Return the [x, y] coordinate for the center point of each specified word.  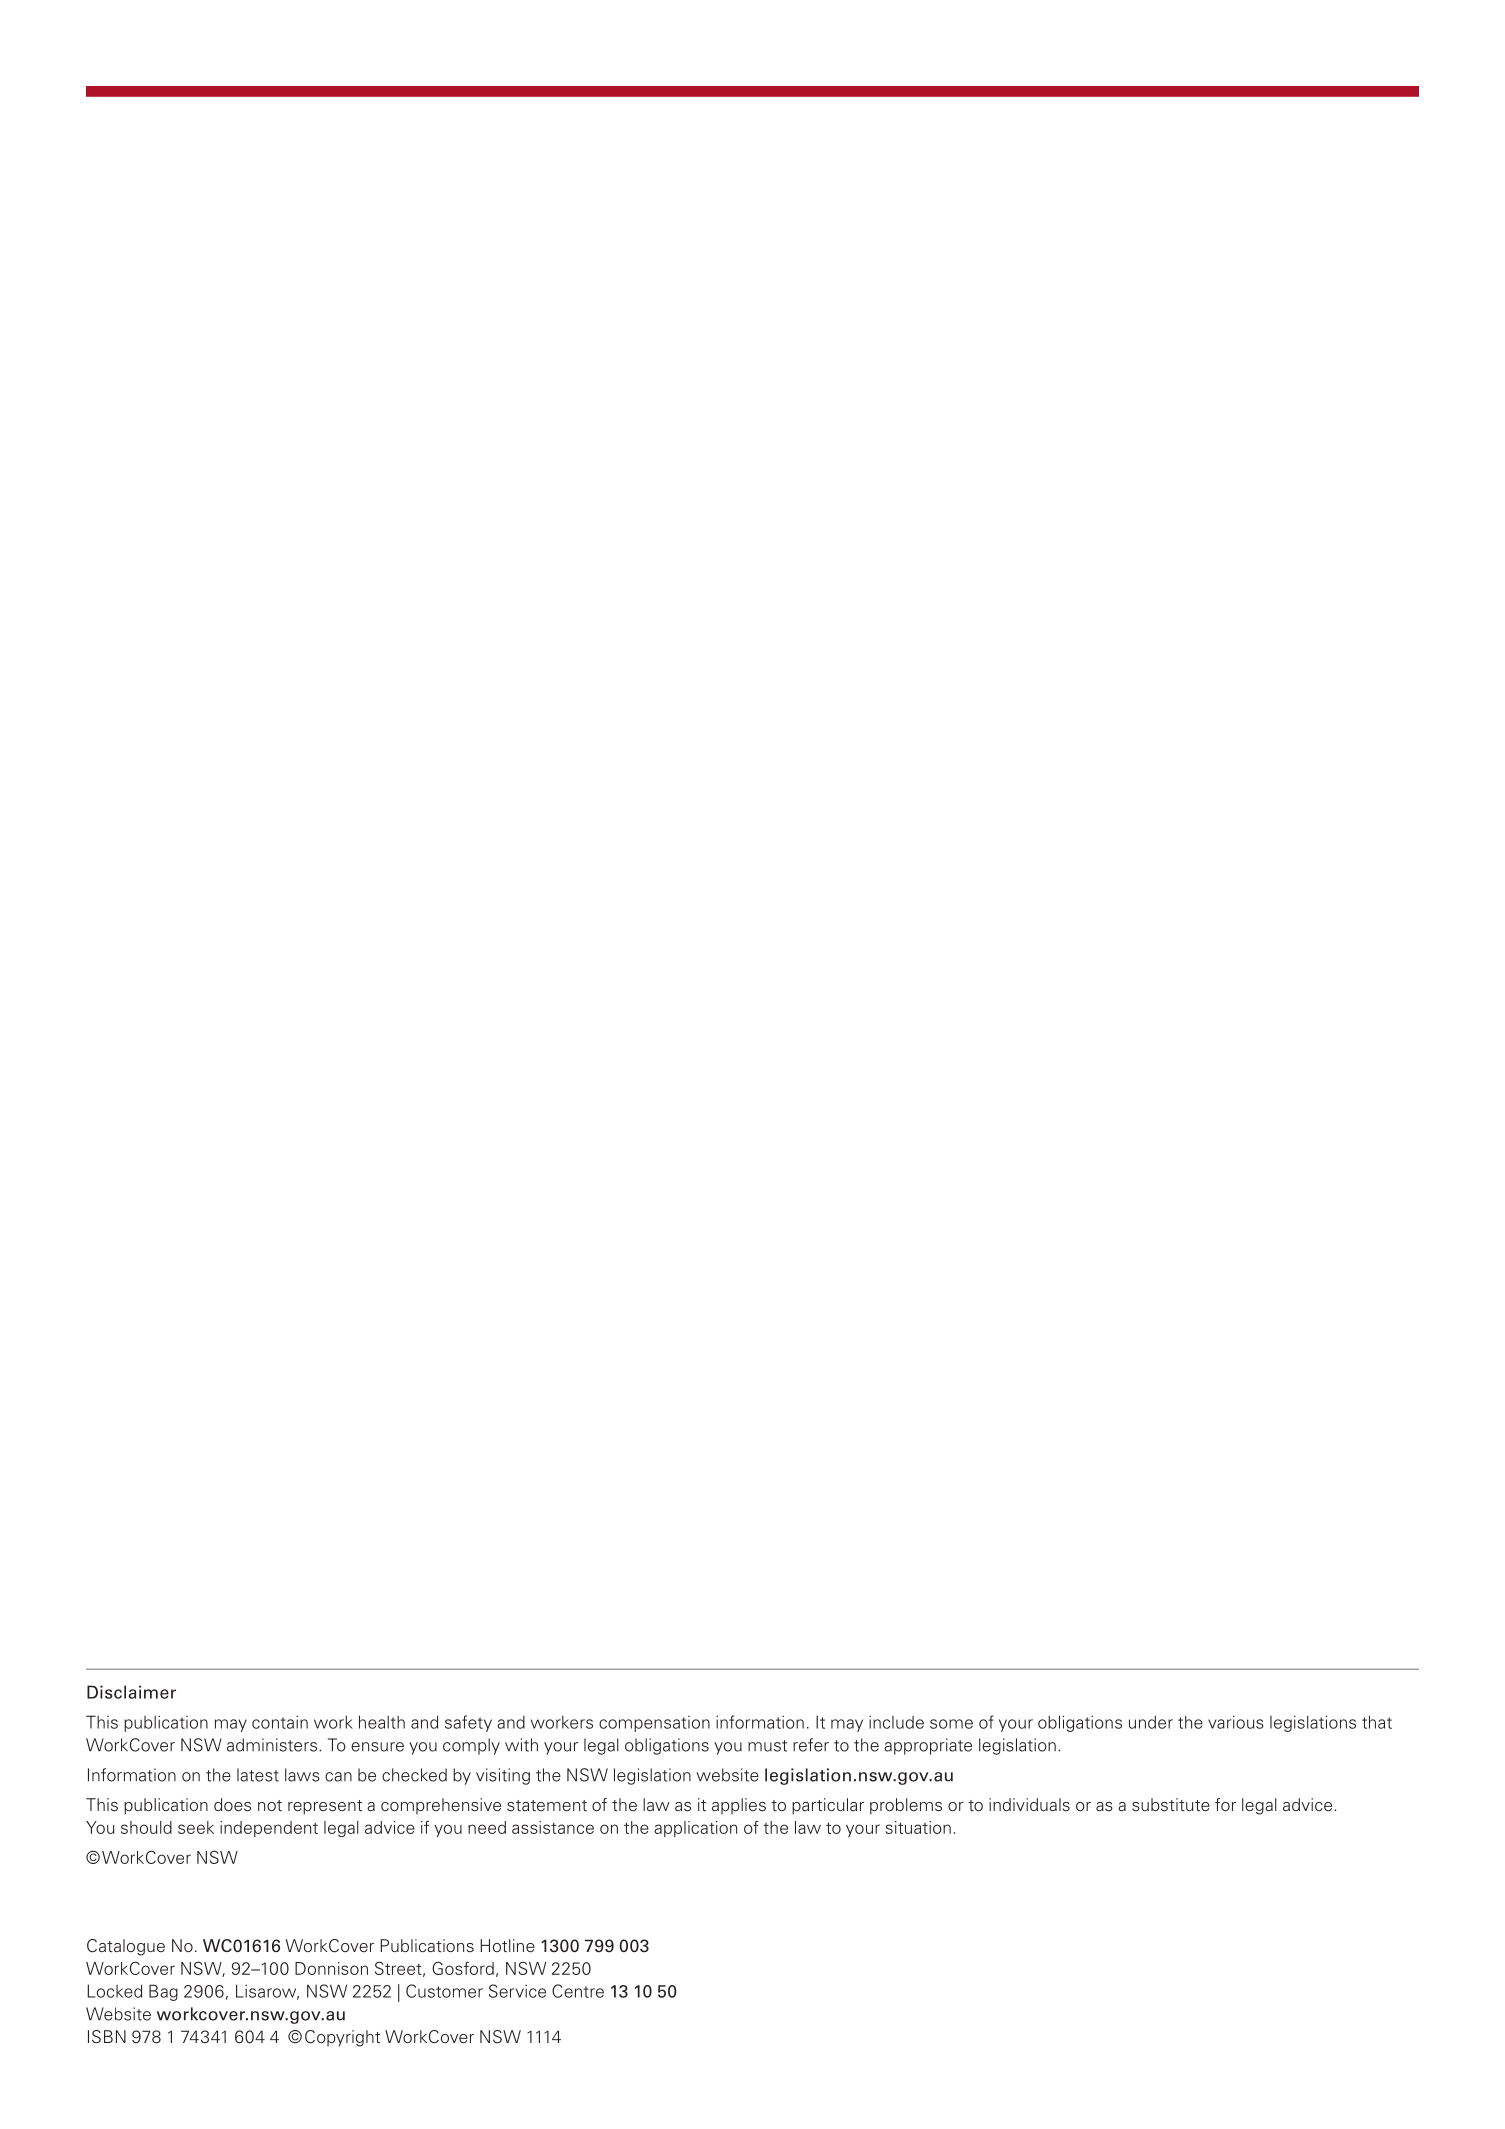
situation [918, 1827]
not [270, 1805]
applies [739, 1806]
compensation [654, 1724]
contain [280, 1722]
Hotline [507, 1946]
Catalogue [126, 1947]
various [1236, 1722]
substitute [1171, 1805]
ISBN [107, 2036]
